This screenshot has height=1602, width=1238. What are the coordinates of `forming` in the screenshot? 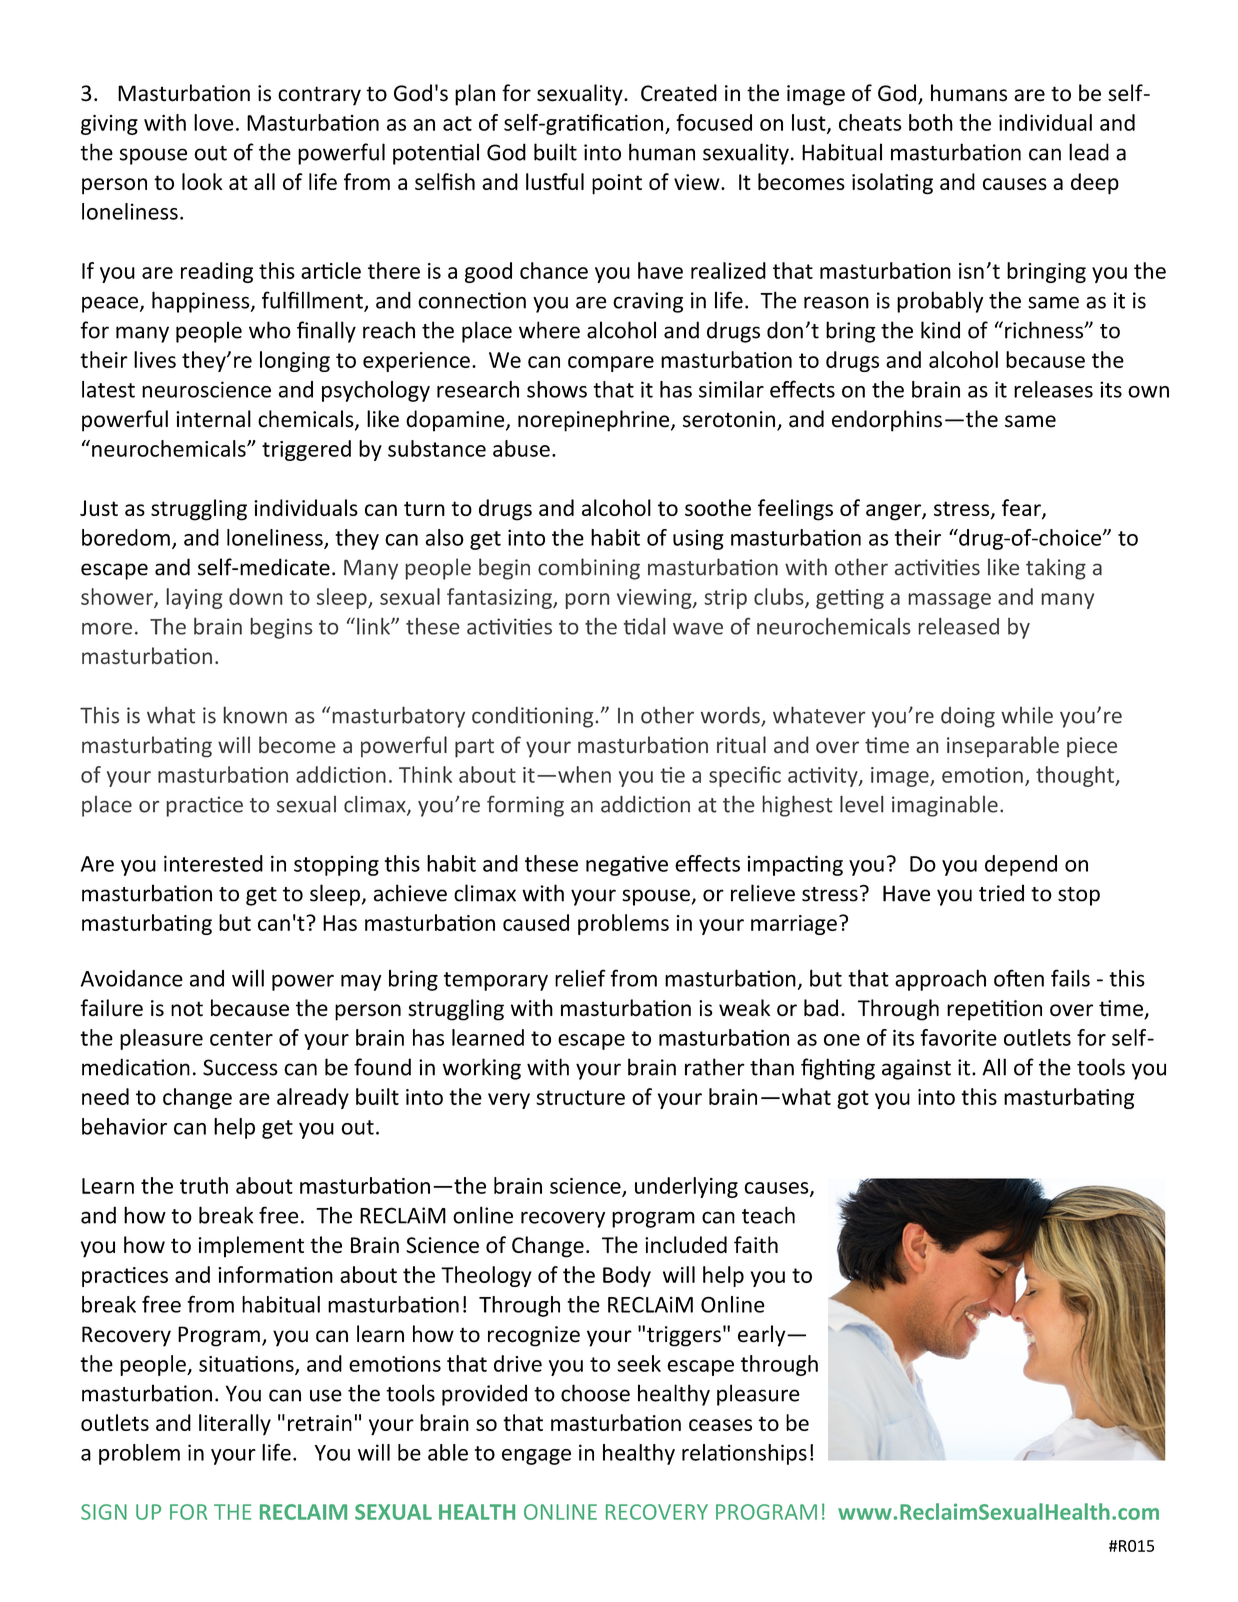 It's located at (525, 806).
